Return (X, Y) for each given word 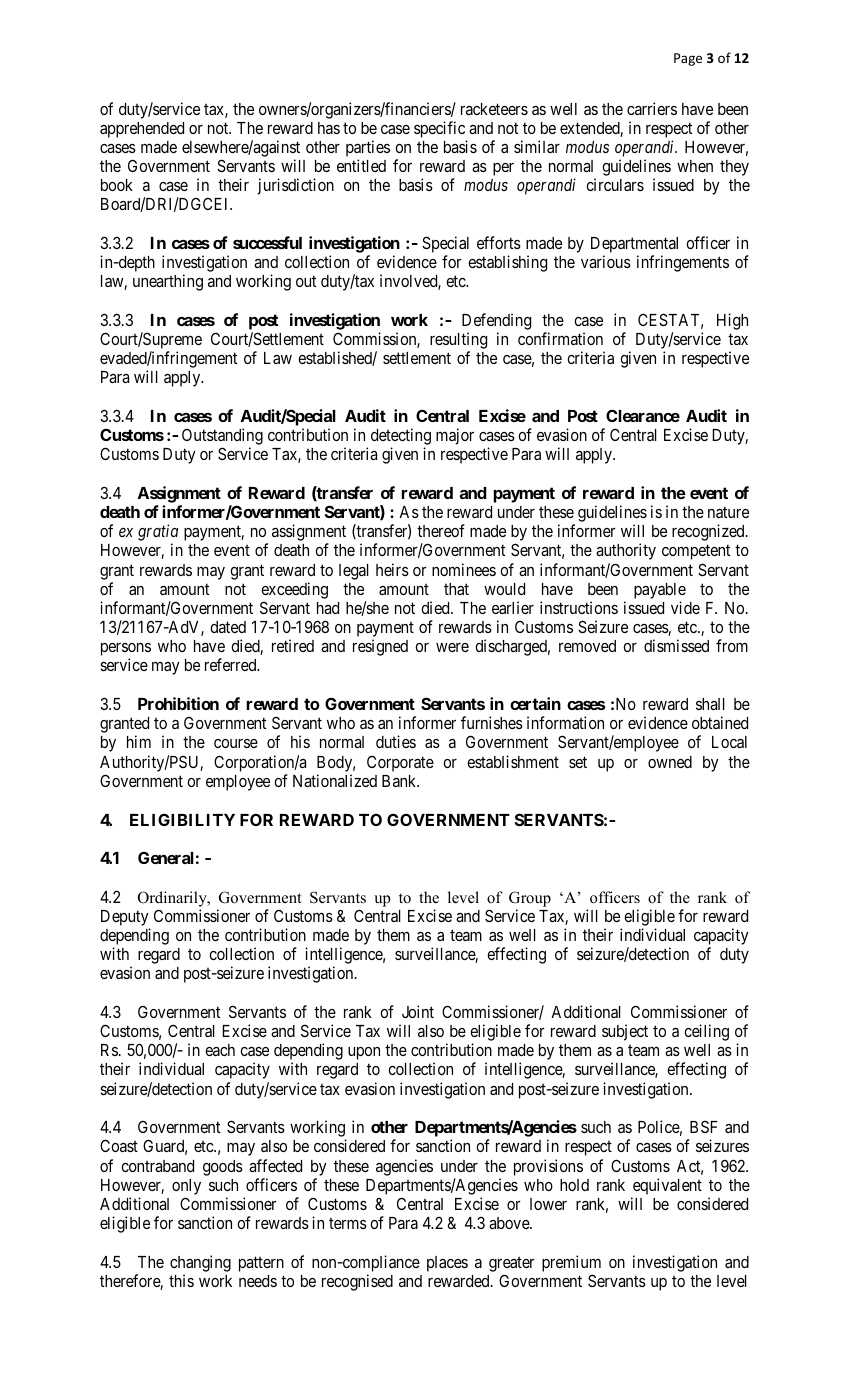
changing (200, 1263)
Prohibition (178, 703)
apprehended (142, 130)
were (452, 647)
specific (439, 129)
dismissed (676, 645)
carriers (652, 108)
